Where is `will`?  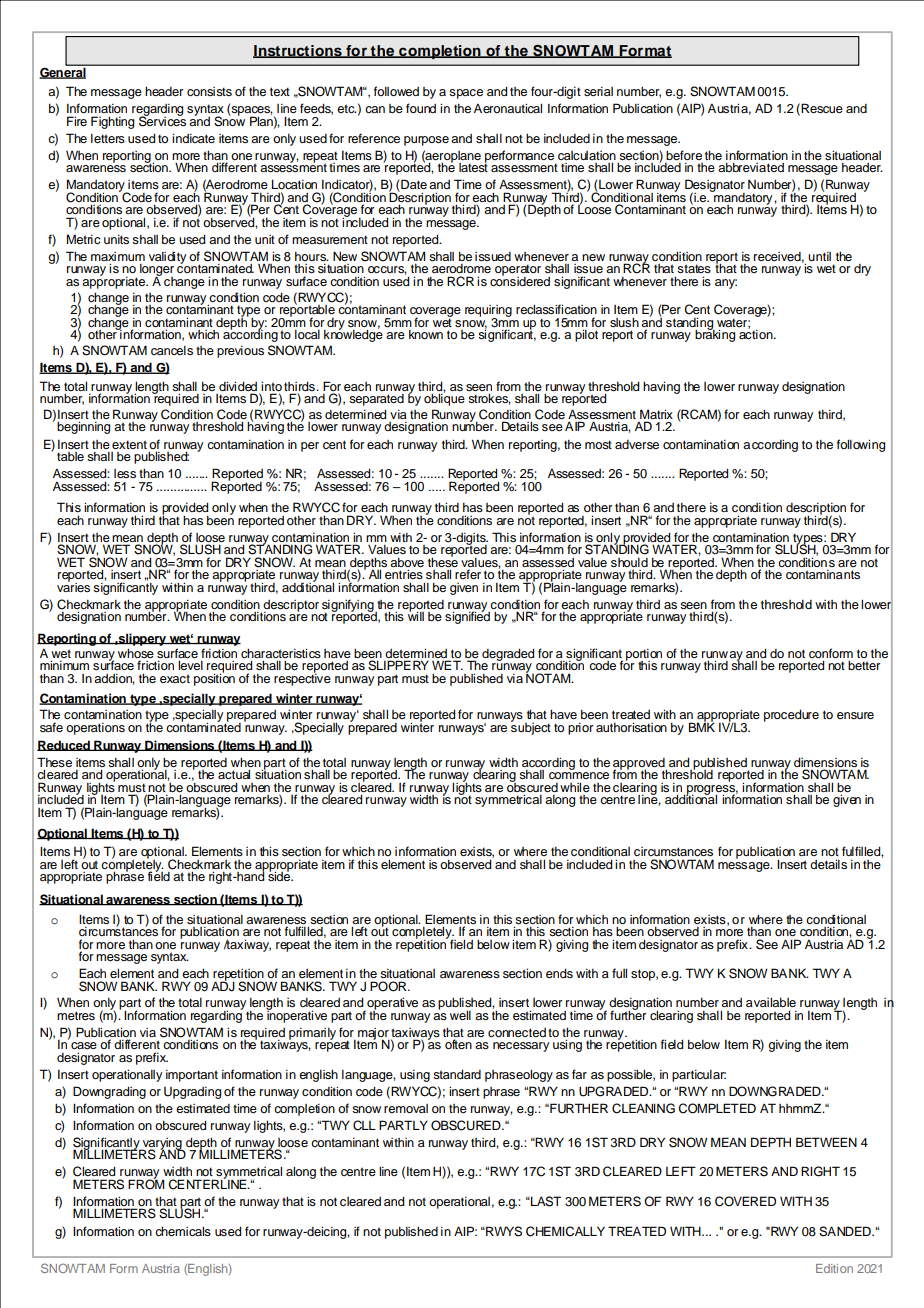
will is located at coordinates (416, 615).
